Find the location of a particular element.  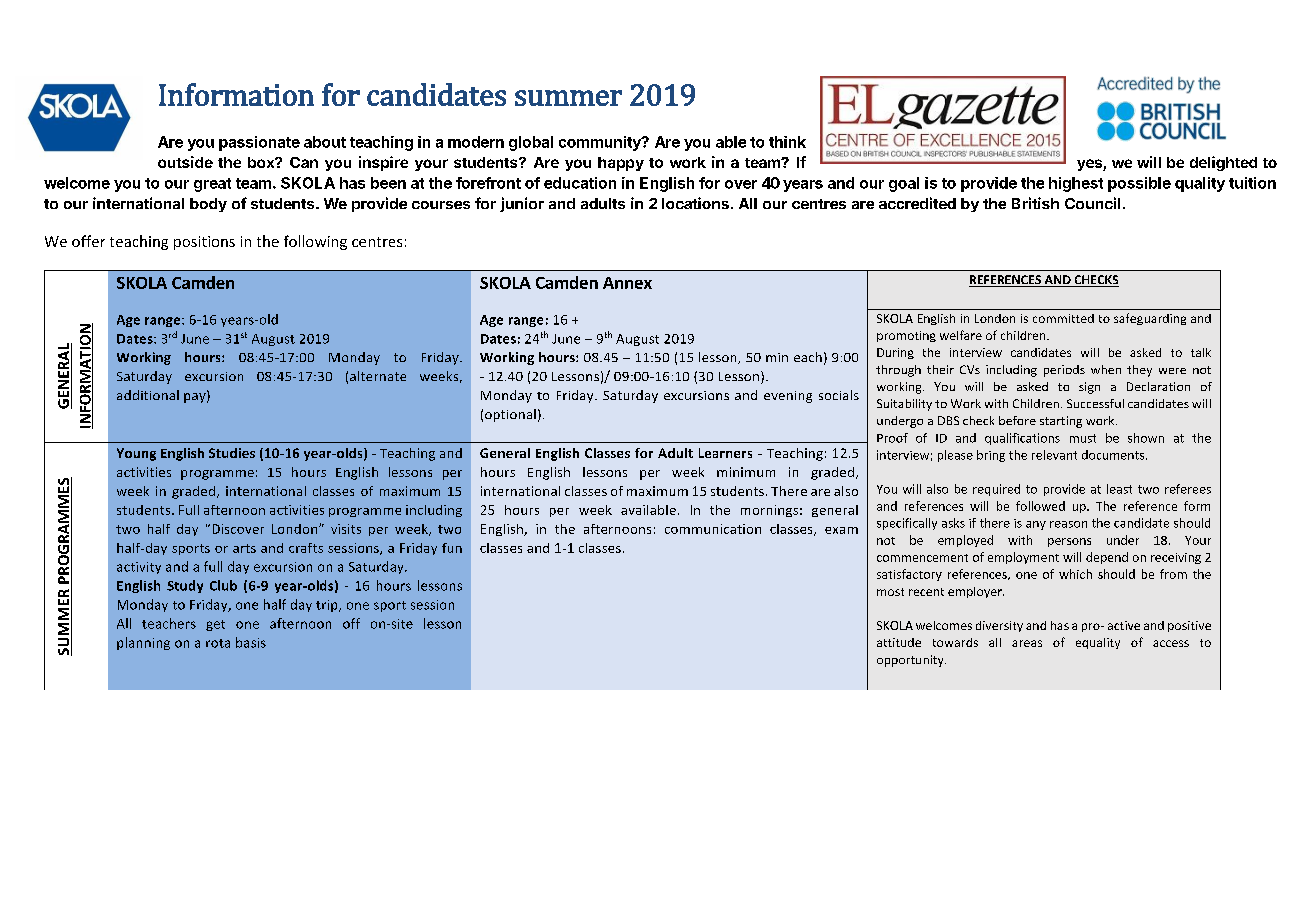

additional is located at coordinates (148, 395).
